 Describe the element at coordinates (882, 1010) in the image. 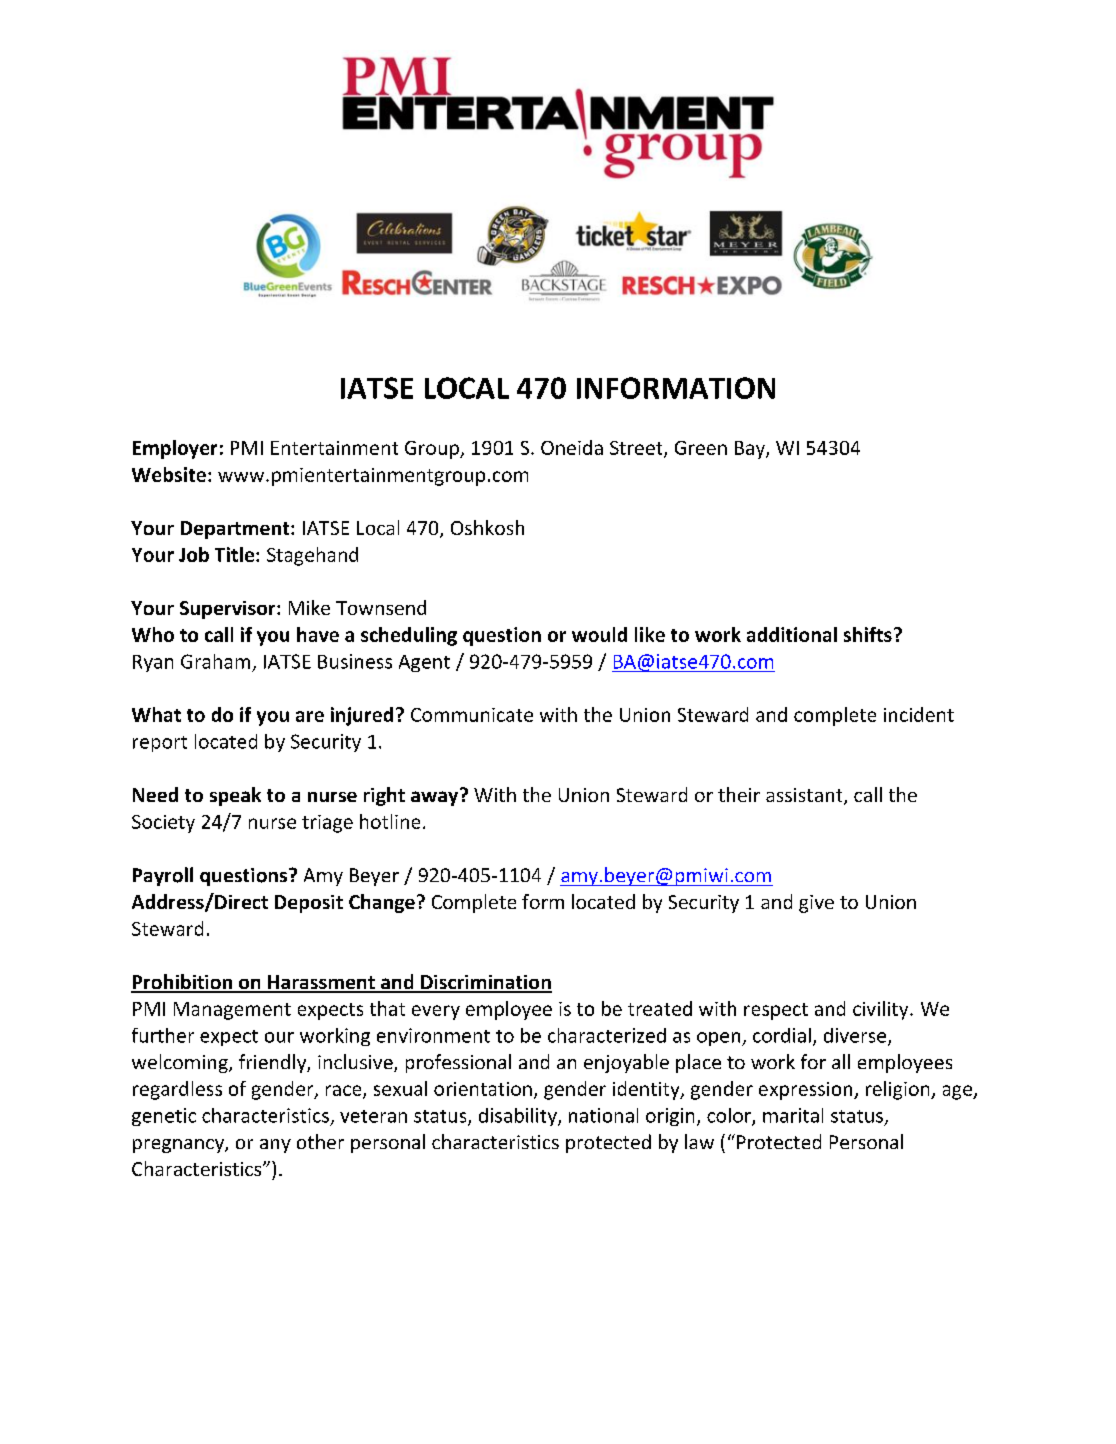

I see `civility` at that location.
